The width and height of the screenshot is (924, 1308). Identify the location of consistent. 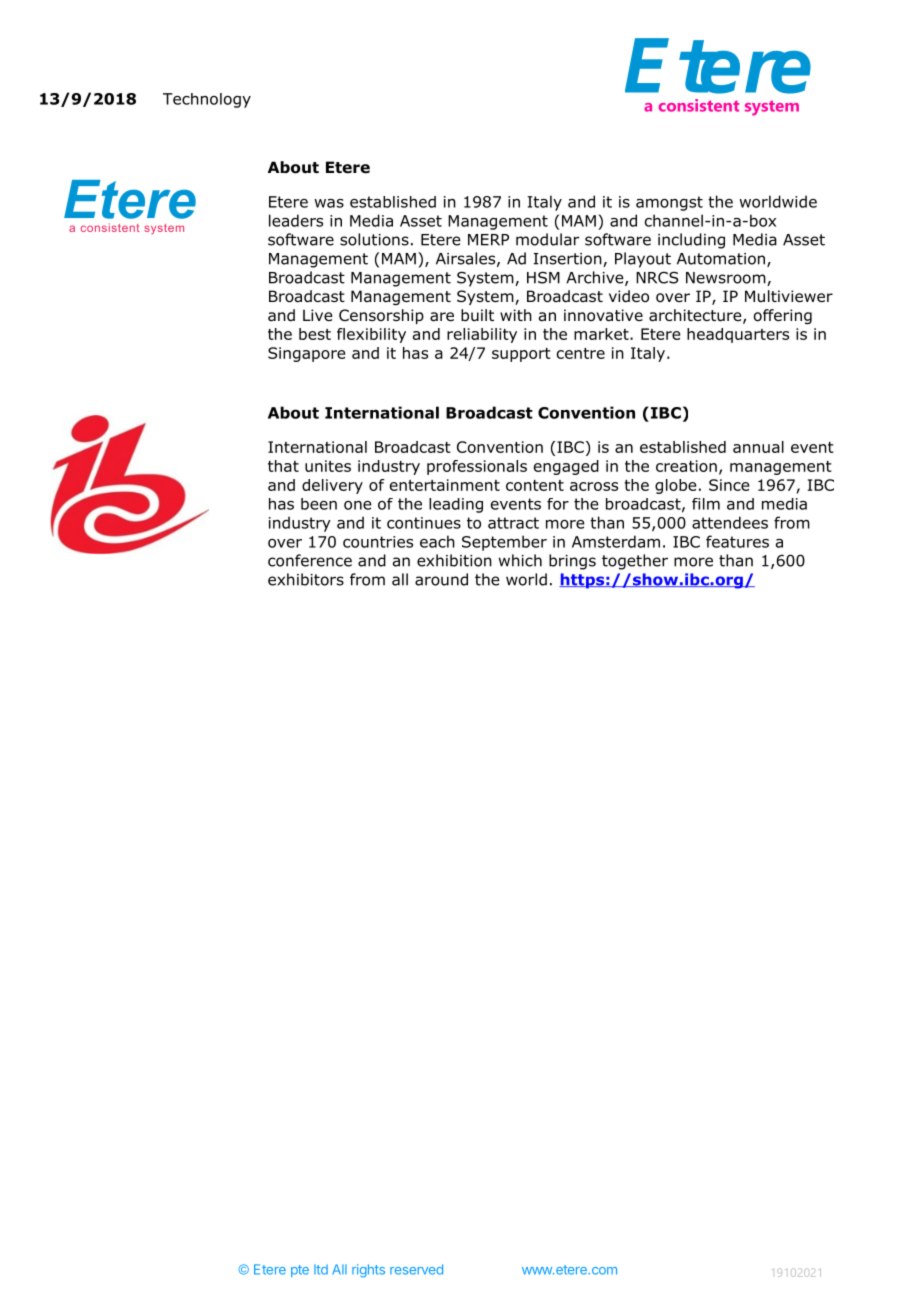
(699, 105).
